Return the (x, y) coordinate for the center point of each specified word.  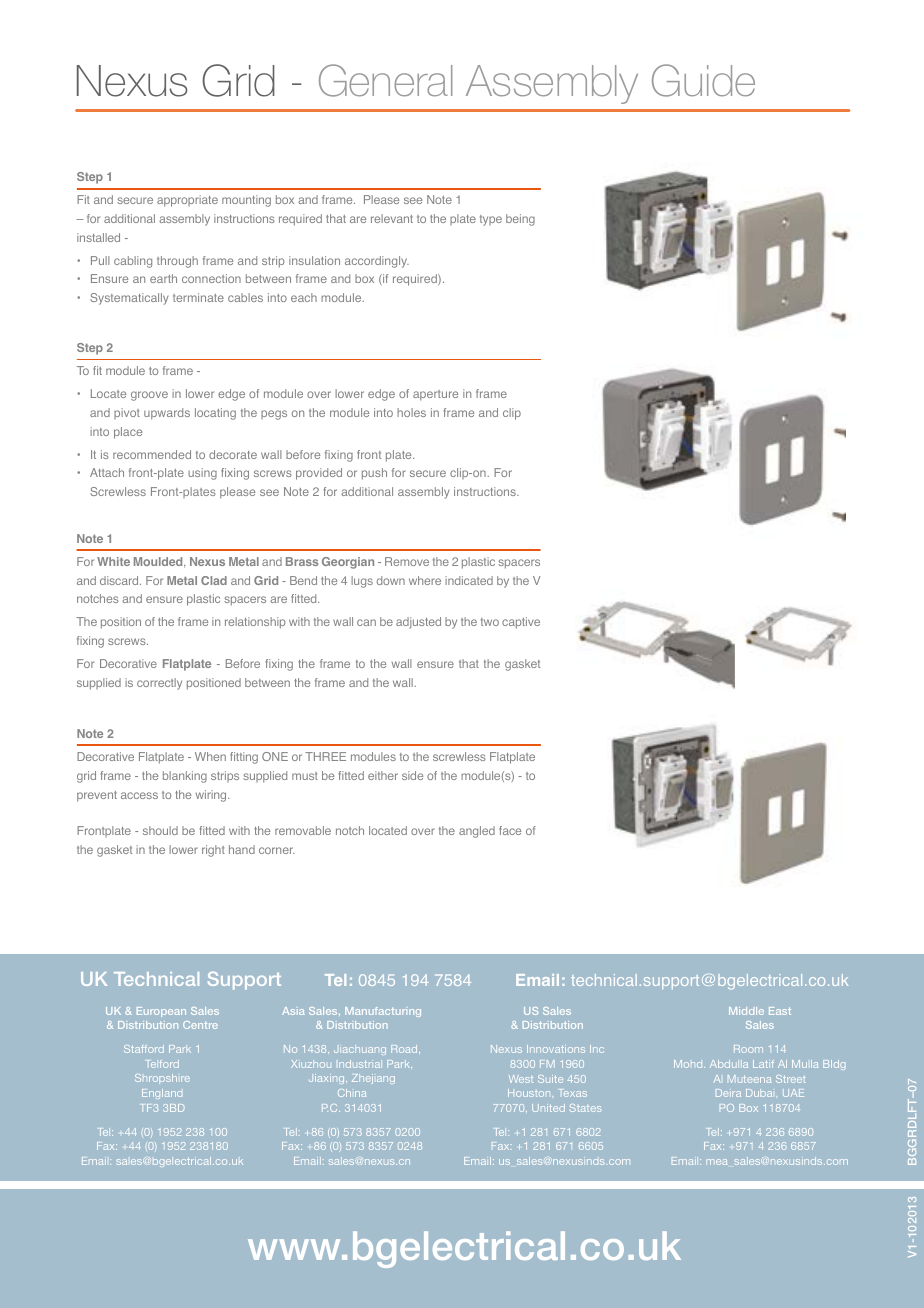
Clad (214, 580)
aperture (435, 395)
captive (521, 623)
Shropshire (162, 1079)
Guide (703, 80)
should (160, 830)
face (510, 830)
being (520, 220)
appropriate (187, 201)
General (385, 80)
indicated (469, 580)
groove (149, 396)
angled (477, 832)
